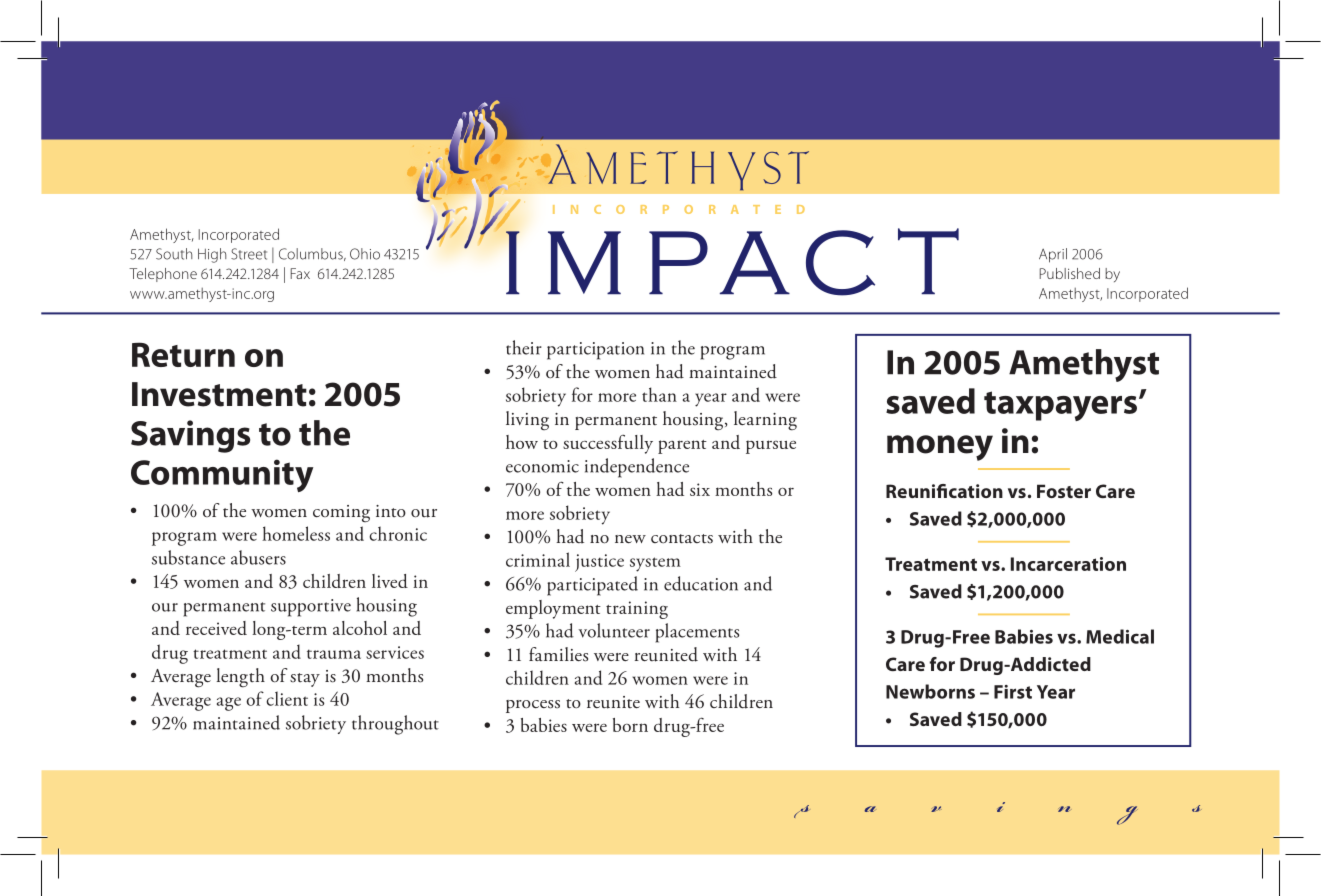 The image size is (1321, 896). I want to click on contacts, so click(682, 539).
